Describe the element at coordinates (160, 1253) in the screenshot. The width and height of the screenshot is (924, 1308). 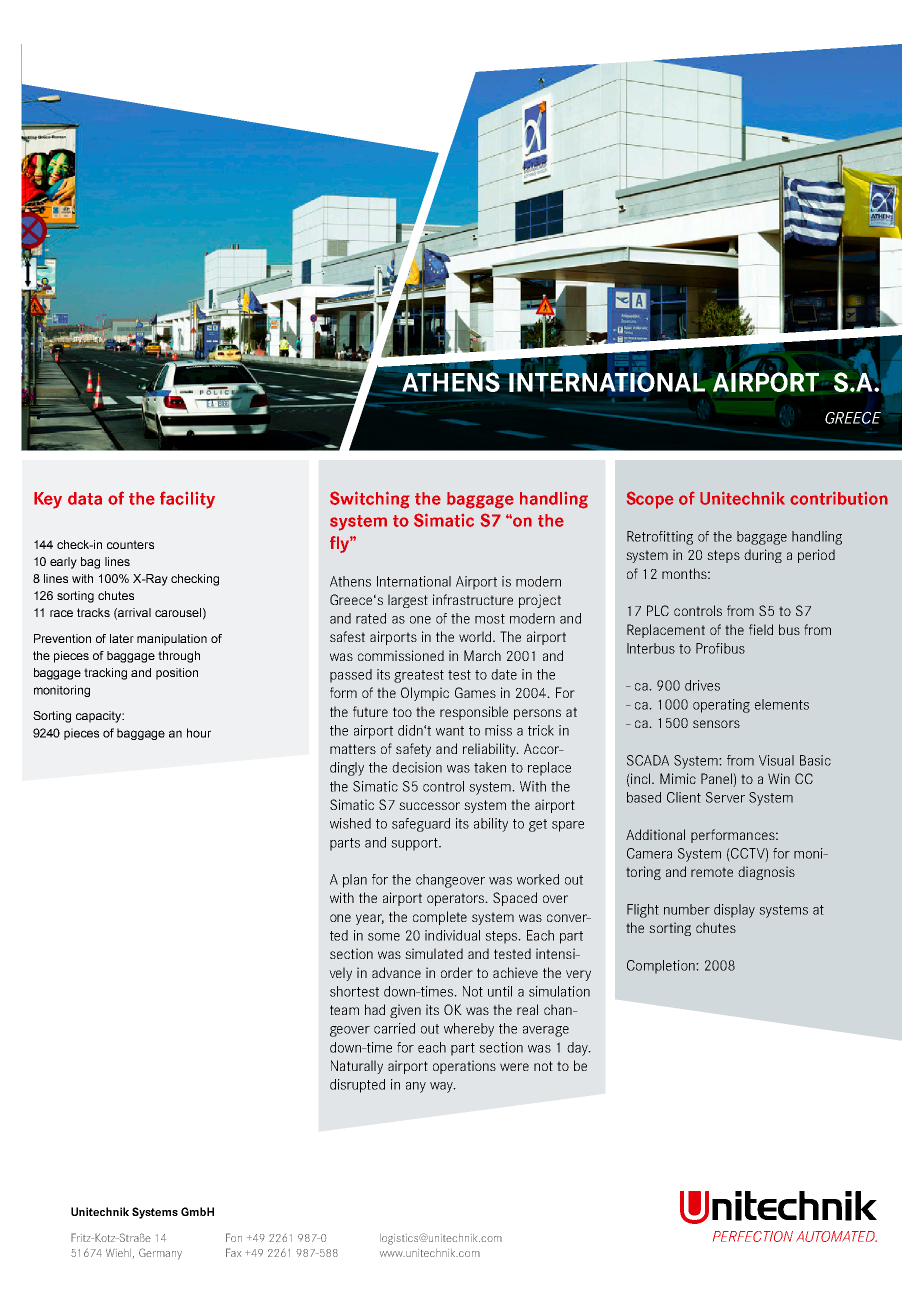
I see `Germany` at that location.
